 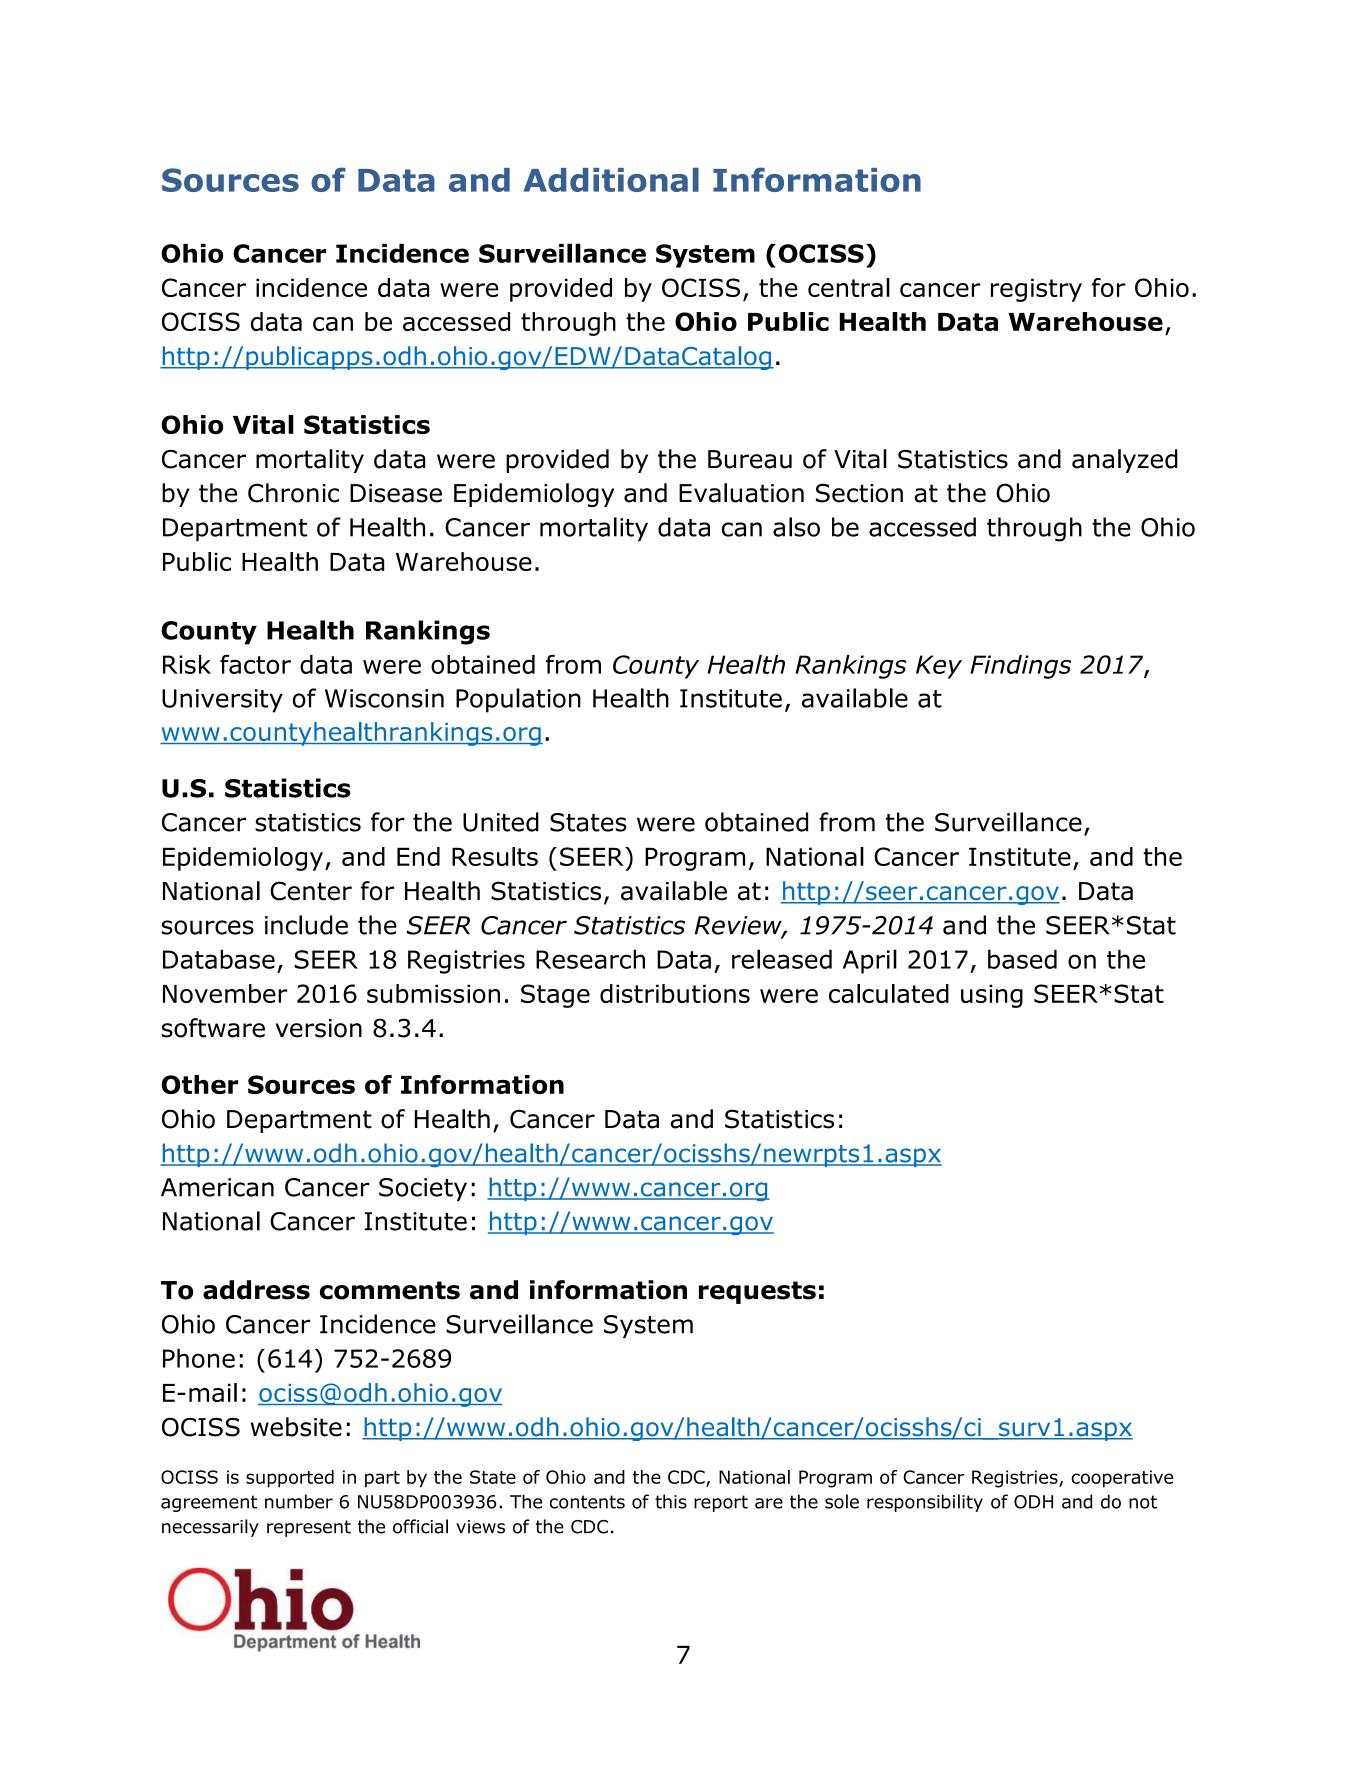 What do you see at coordinates (290, 1479) in the screenshot?
I see `supported` at bounding box center [290, 1479].
